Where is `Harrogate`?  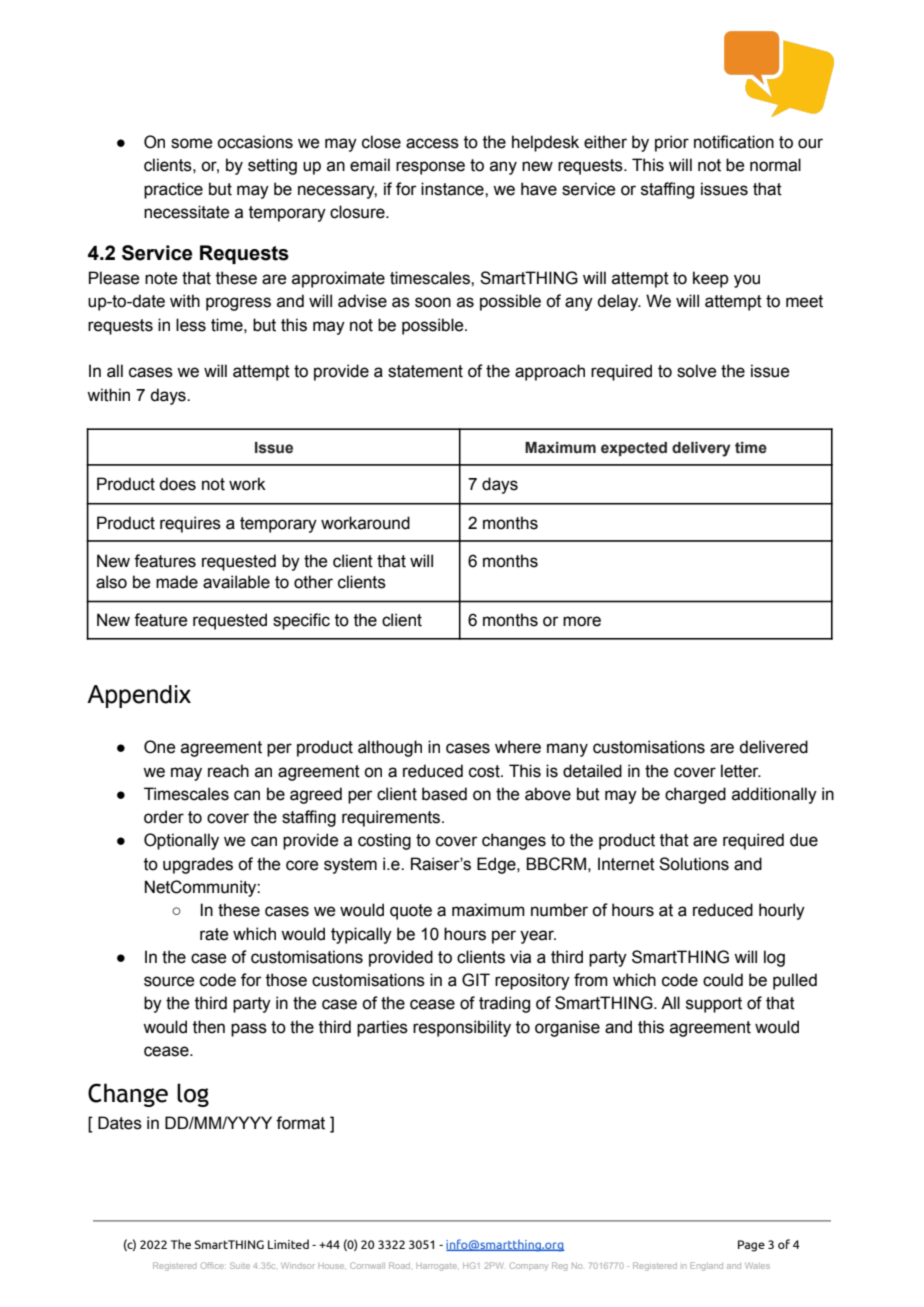
Harrogate is located at coordinates (437, 1267).
